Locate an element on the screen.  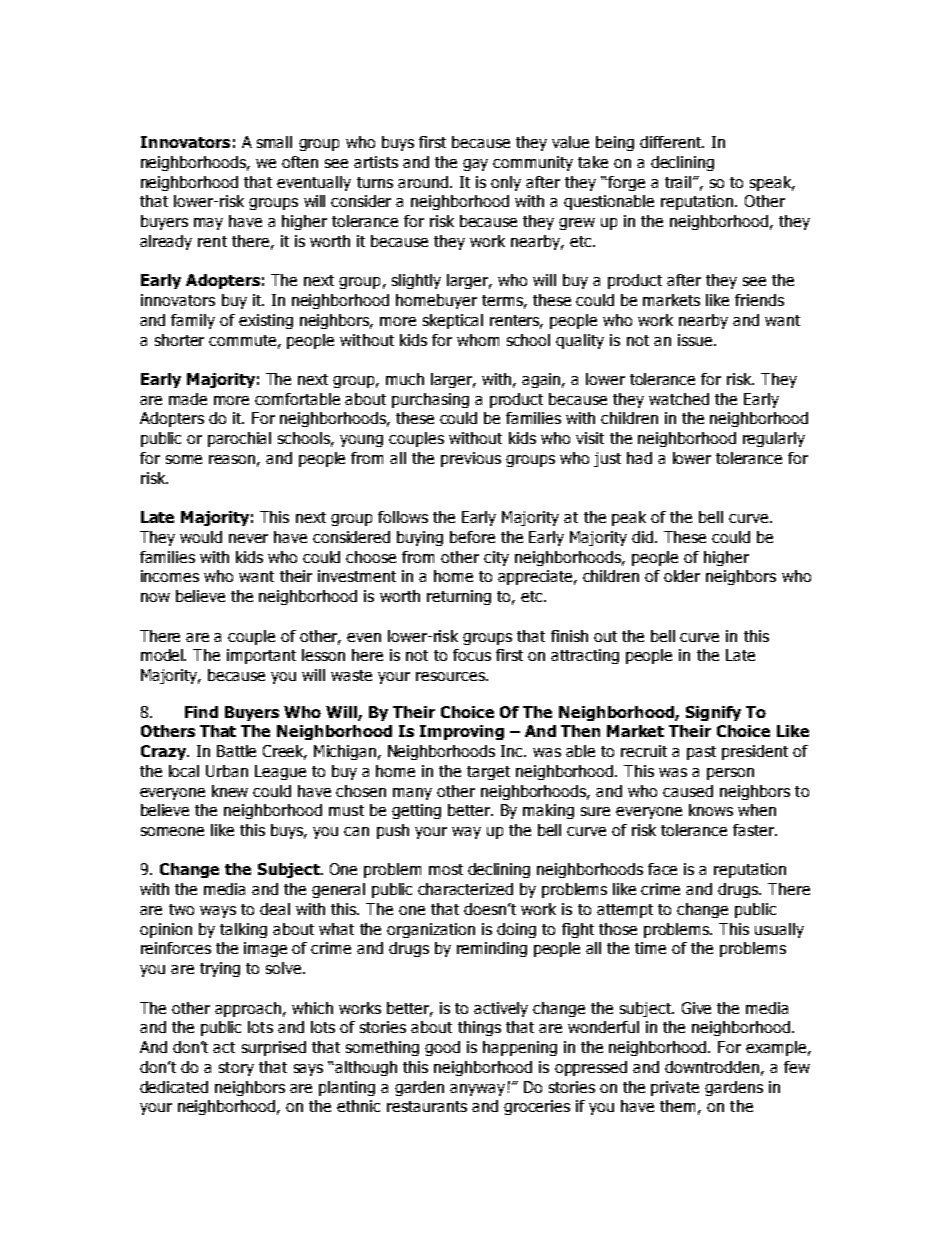
ways is located at coordinates (218, 912).
